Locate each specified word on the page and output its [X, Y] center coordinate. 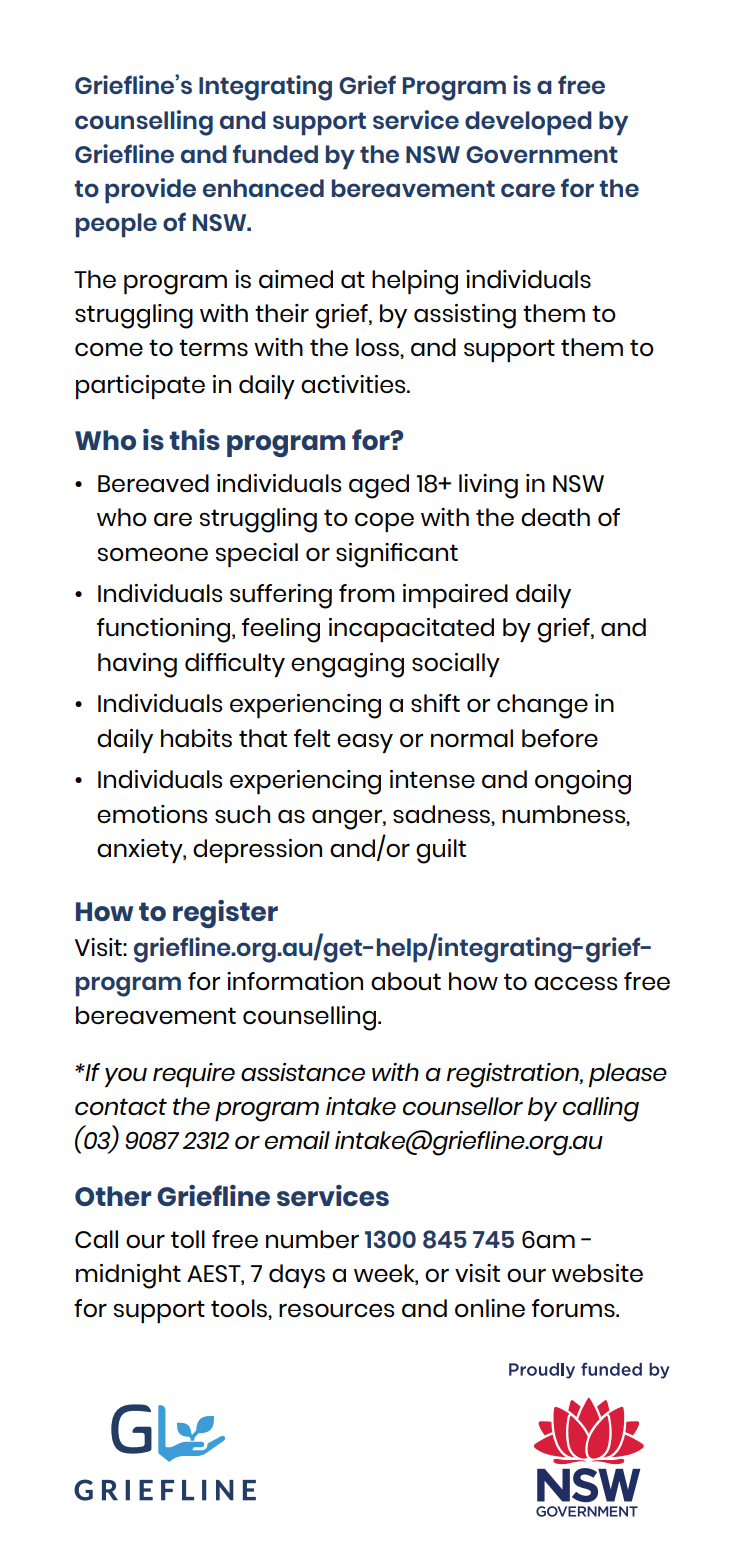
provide [150, 191]
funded [275, 153]
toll [188, 1239]
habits [196, 738]
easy [365, 743]
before [560, 738]
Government [542, 154]
